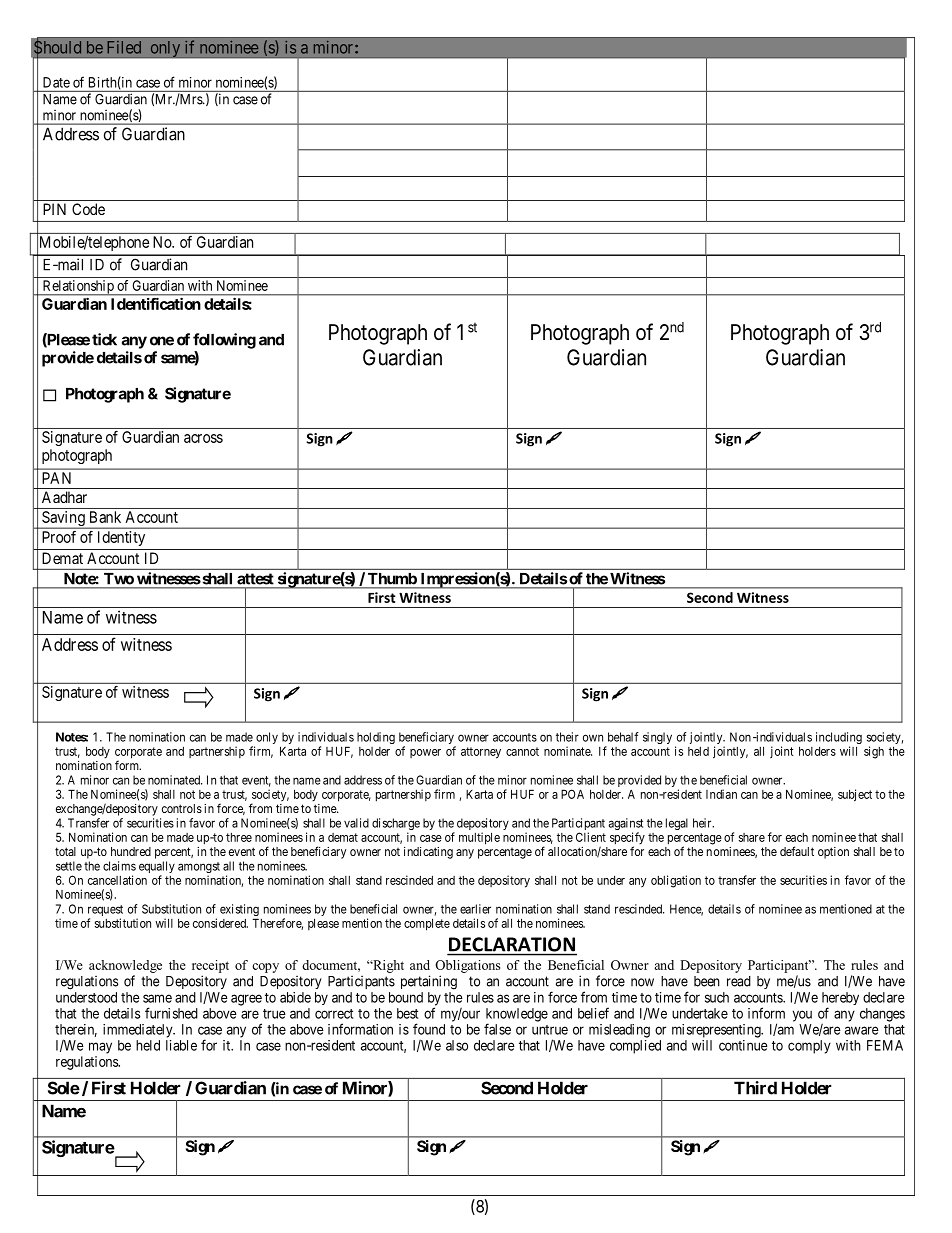  I want to click on controls, so click(182, 808).
